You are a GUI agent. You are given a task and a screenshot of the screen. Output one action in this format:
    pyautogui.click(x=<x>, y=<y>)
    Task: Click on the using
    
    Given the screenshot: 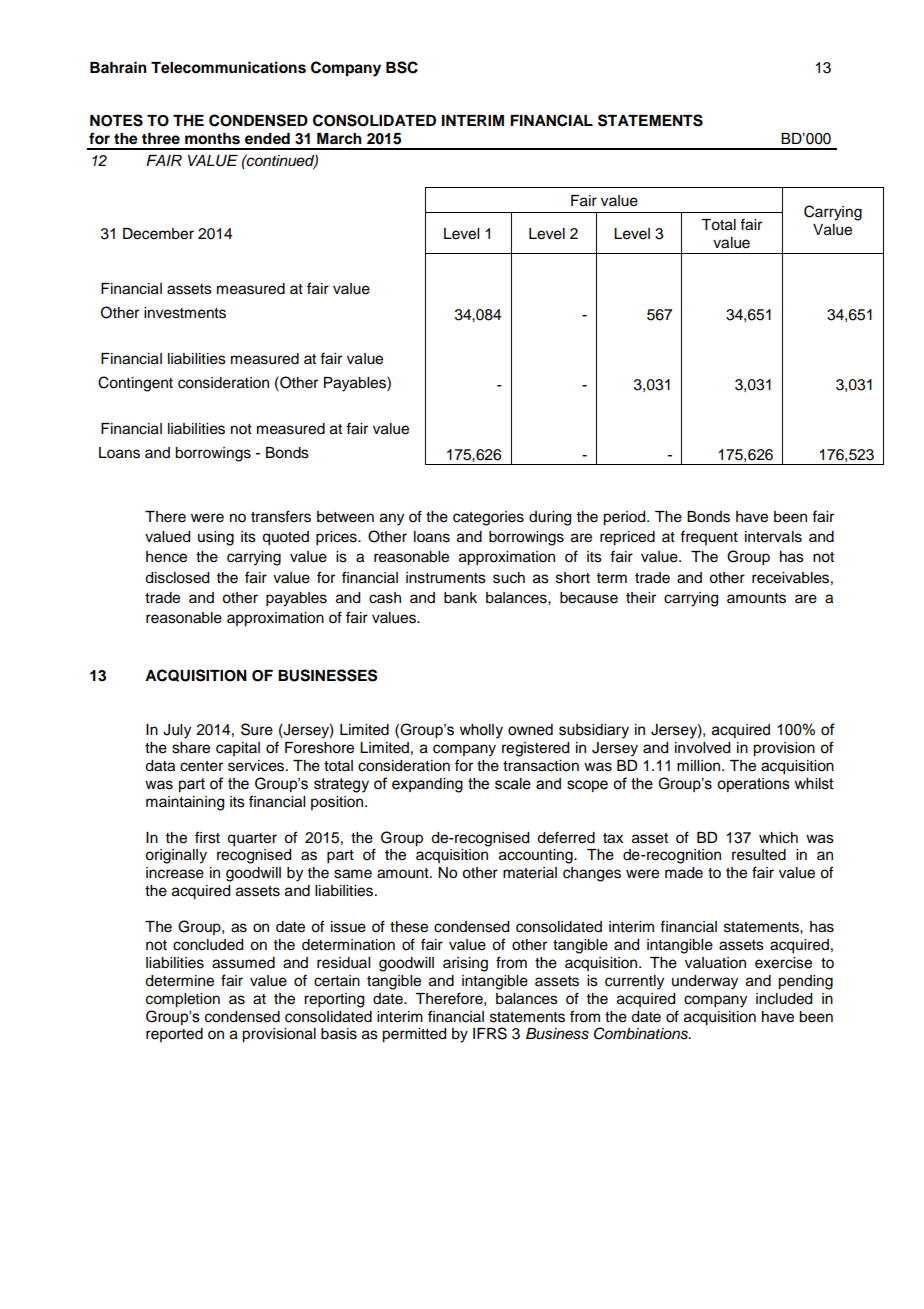 What is the action you would take?
    pyautogui.click(x=216, y=538)
